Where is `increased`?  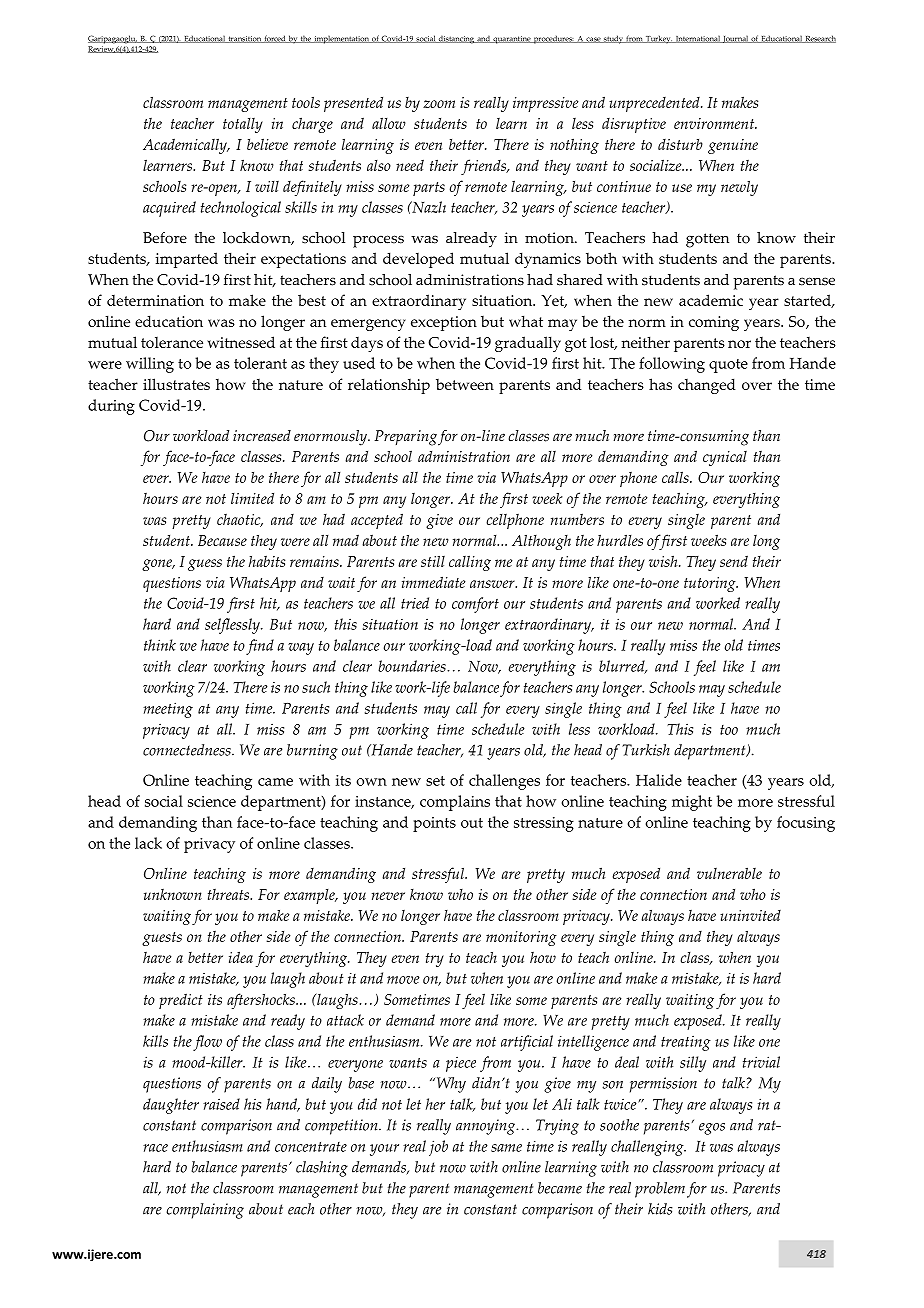
increased is located at coordinates (262, 436).
